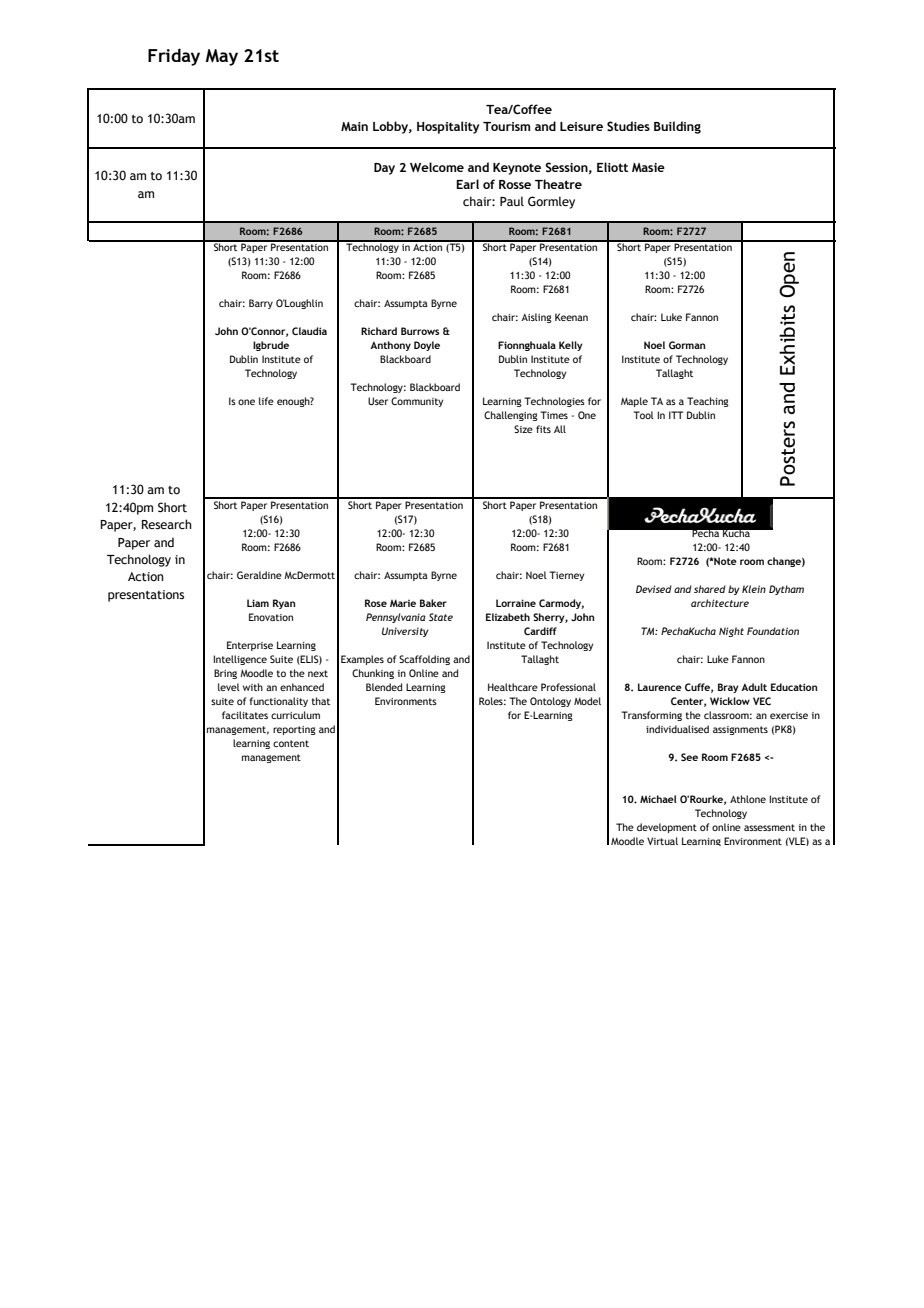 Image resolution: width=924 pixels, height=1308 pixels. I want to click on life, so click(266, 401).
